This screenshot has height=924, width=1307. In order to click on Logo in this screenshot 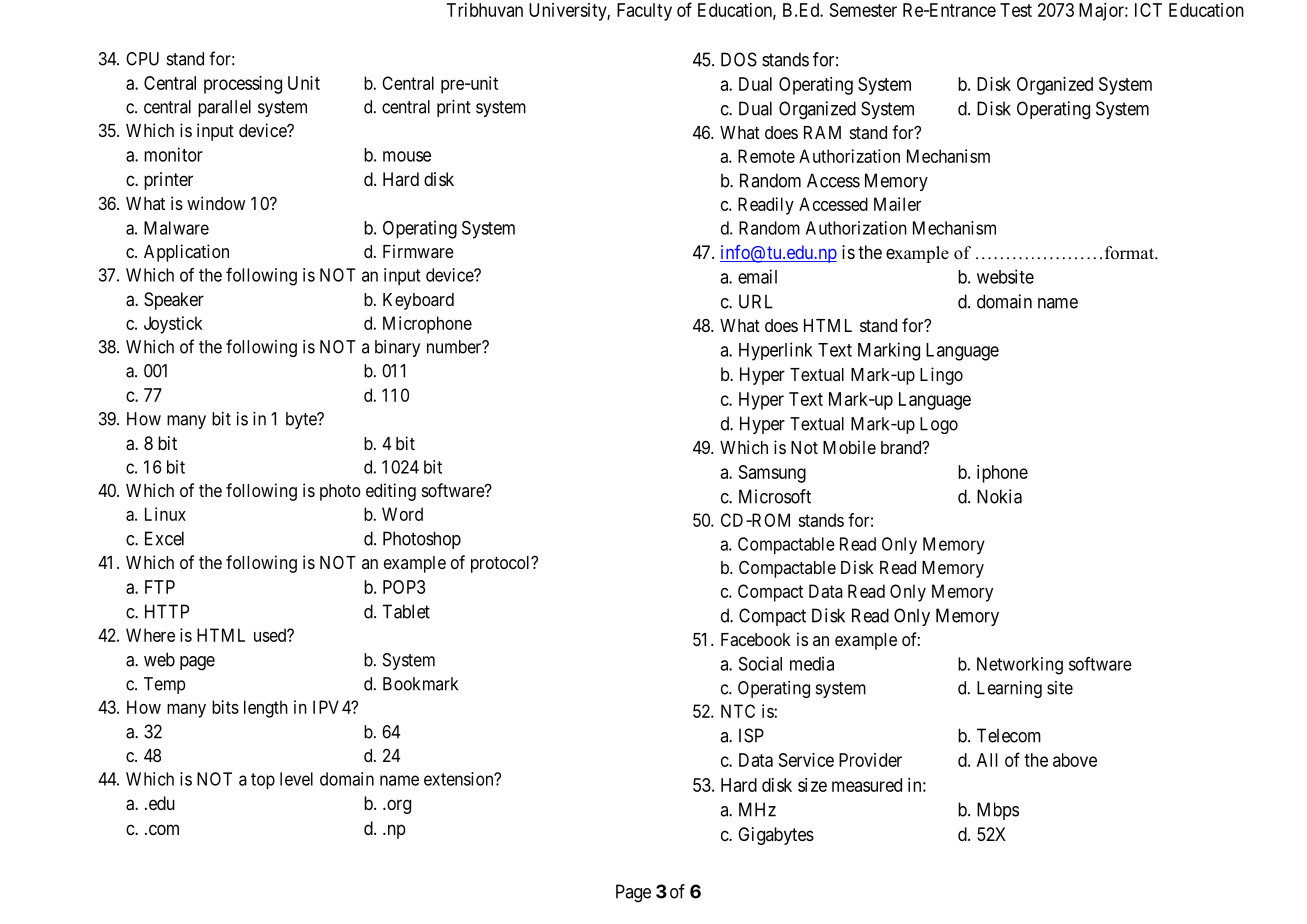, I will do `click(939, 425)`.
